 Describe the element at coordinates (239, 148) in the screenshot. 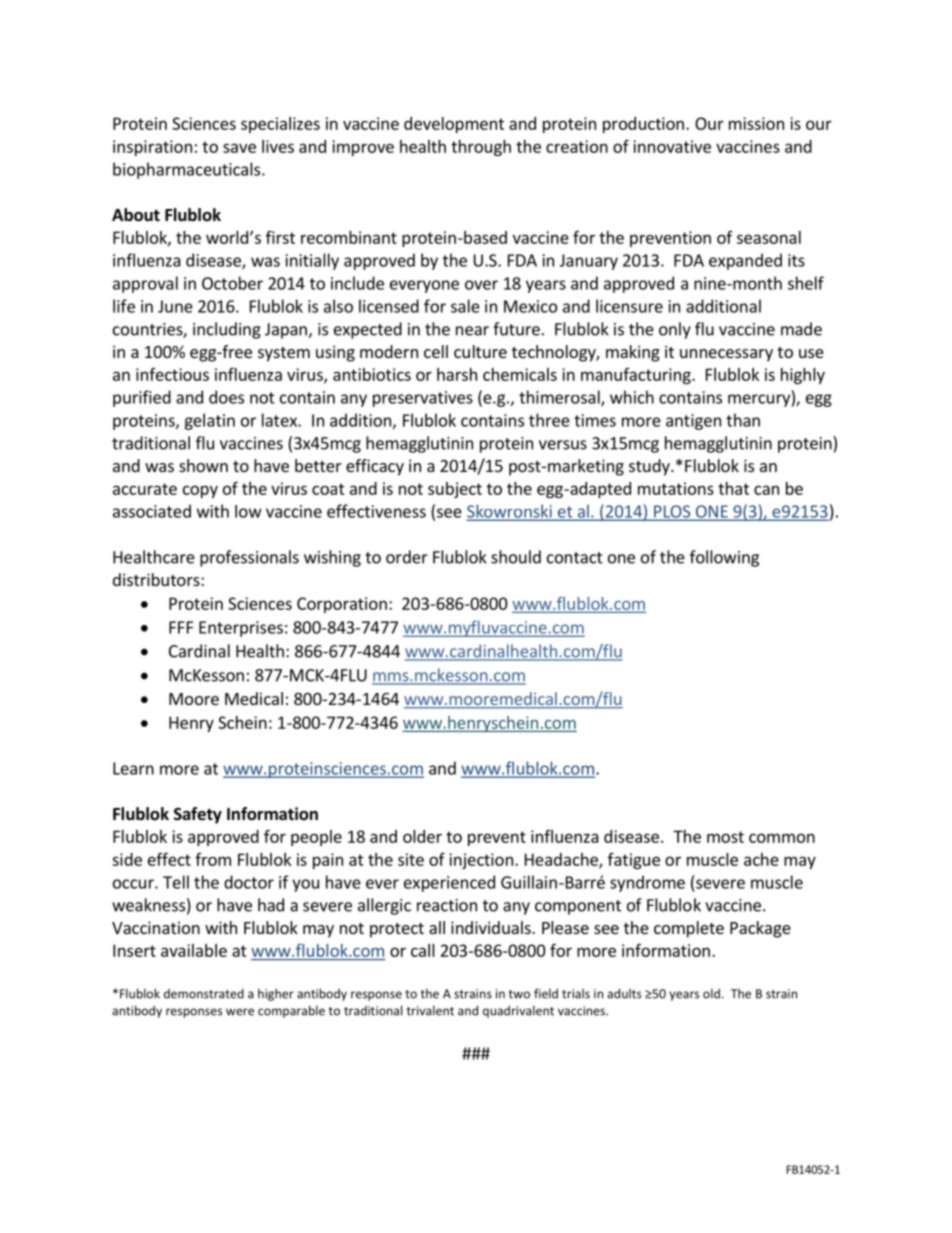

I see `save` at that location.
